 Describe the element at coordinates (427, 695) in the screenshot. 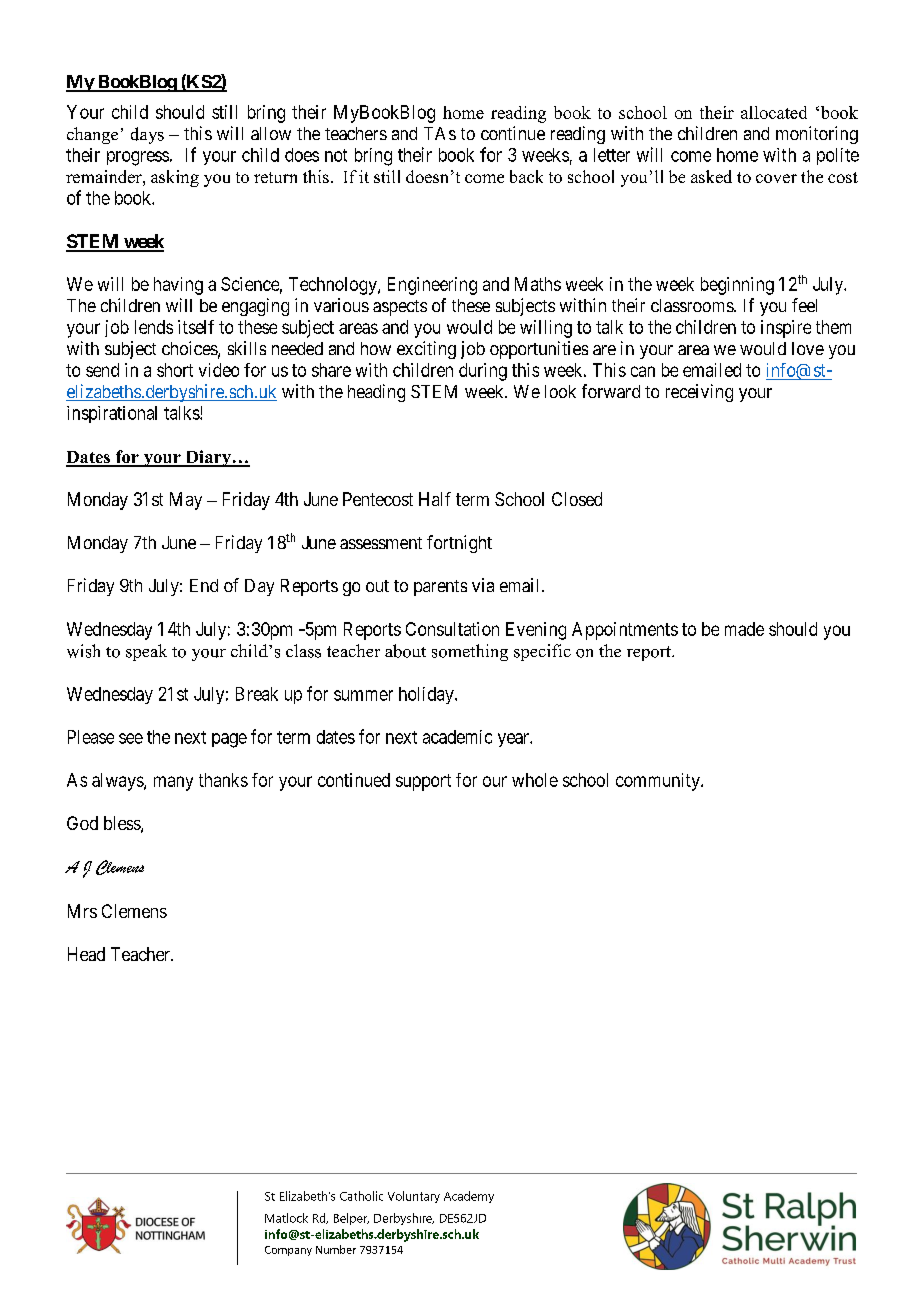

I see `holiday` at that location.
